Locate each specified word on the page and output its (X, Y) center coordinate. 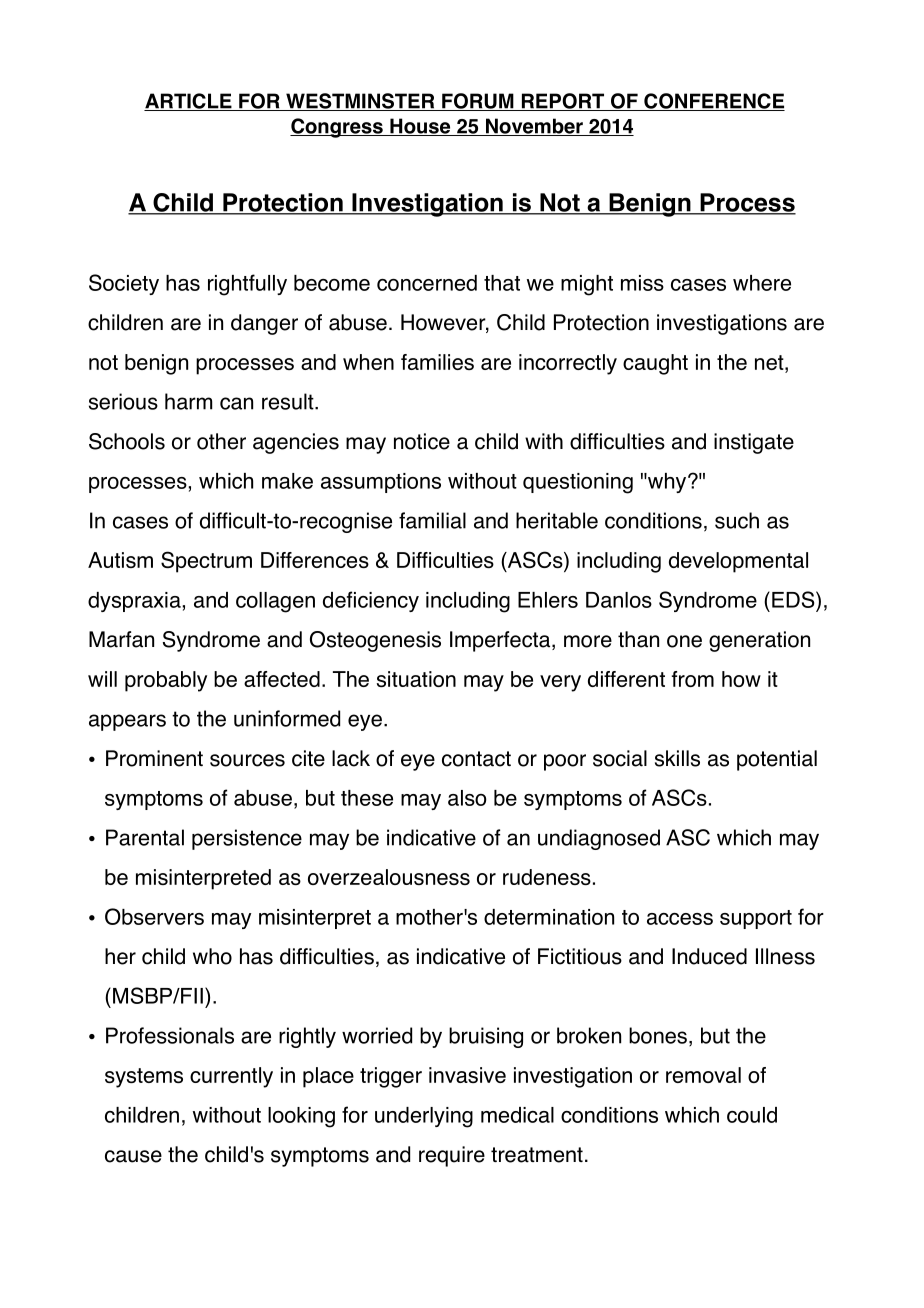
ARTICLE (189, 102)
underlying (424, 1117)
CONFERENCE (713, 102)
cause (133, 1156)
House (420, 127)
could (752, 1115)
